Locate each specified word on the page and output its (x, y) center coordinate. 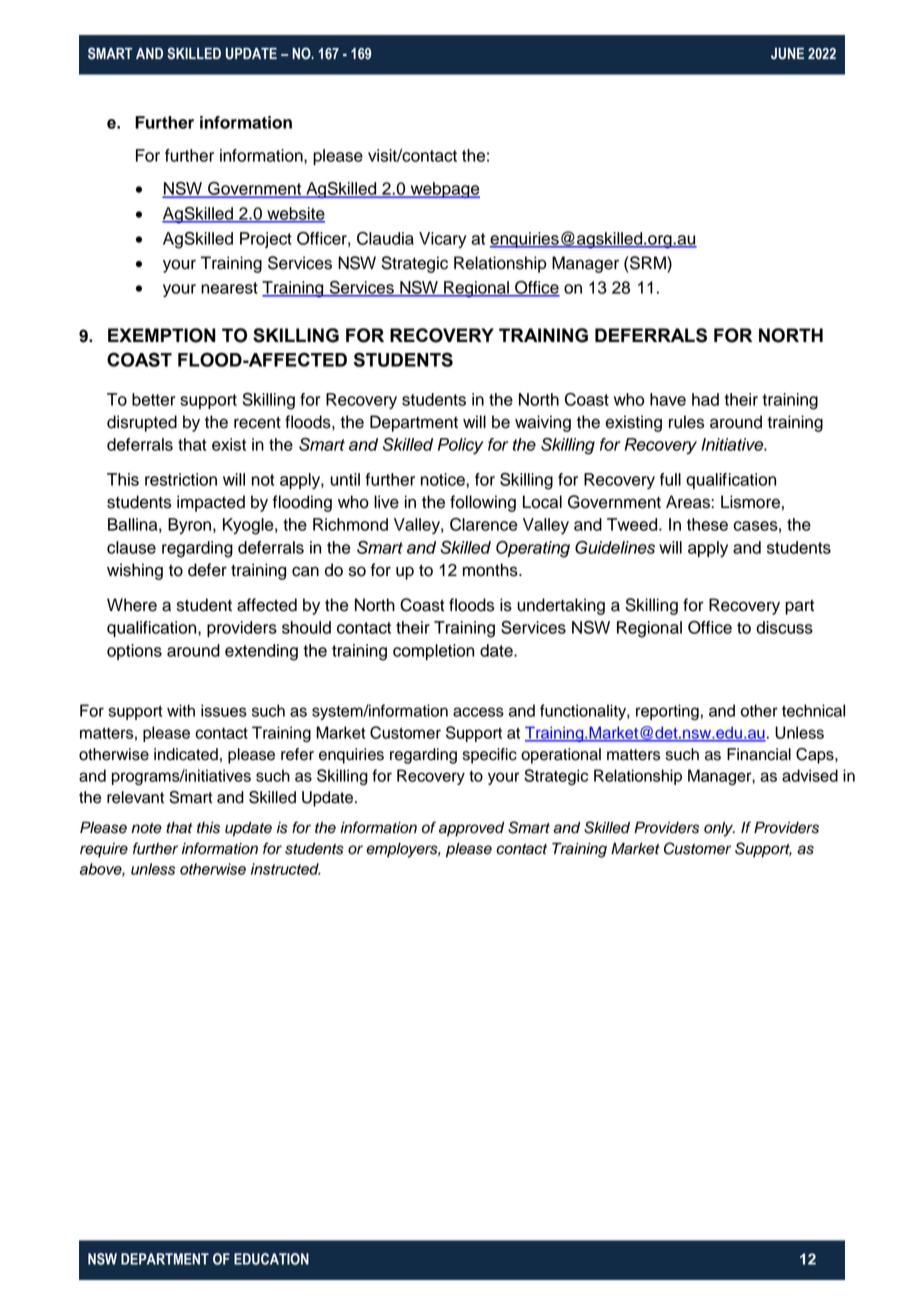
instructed (286, 869)
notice (444, 479)
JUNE (787, 54)
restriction (181, 479)
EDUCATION (271, 1259)
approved (471, 829)
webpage (444, 190)
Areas (689, 502)
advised (810, 775)
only (719, 829)
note (146, 828)
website (295, 214)
